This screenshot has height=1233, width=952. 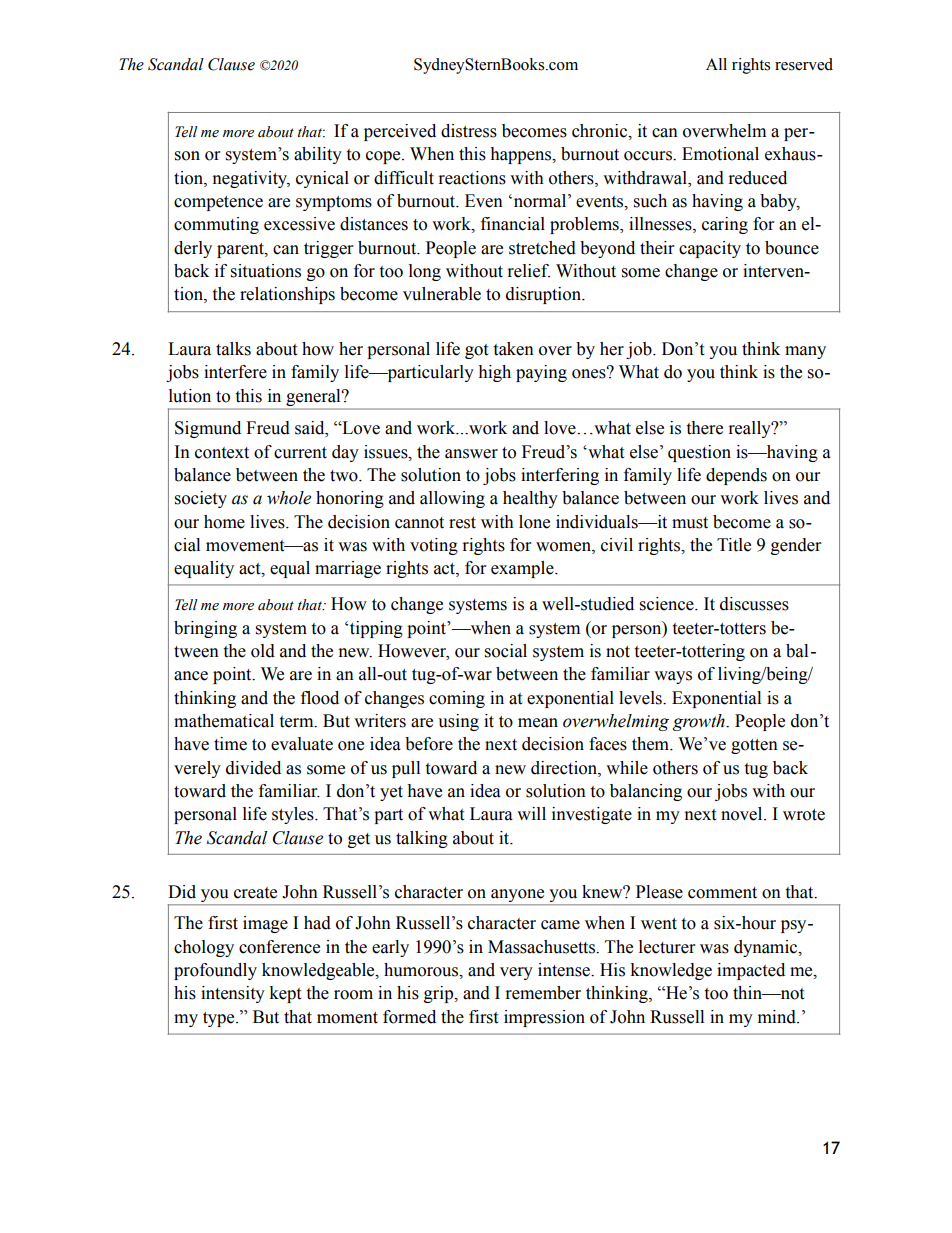 I want to click on rest, so click(x=462, y=523).
